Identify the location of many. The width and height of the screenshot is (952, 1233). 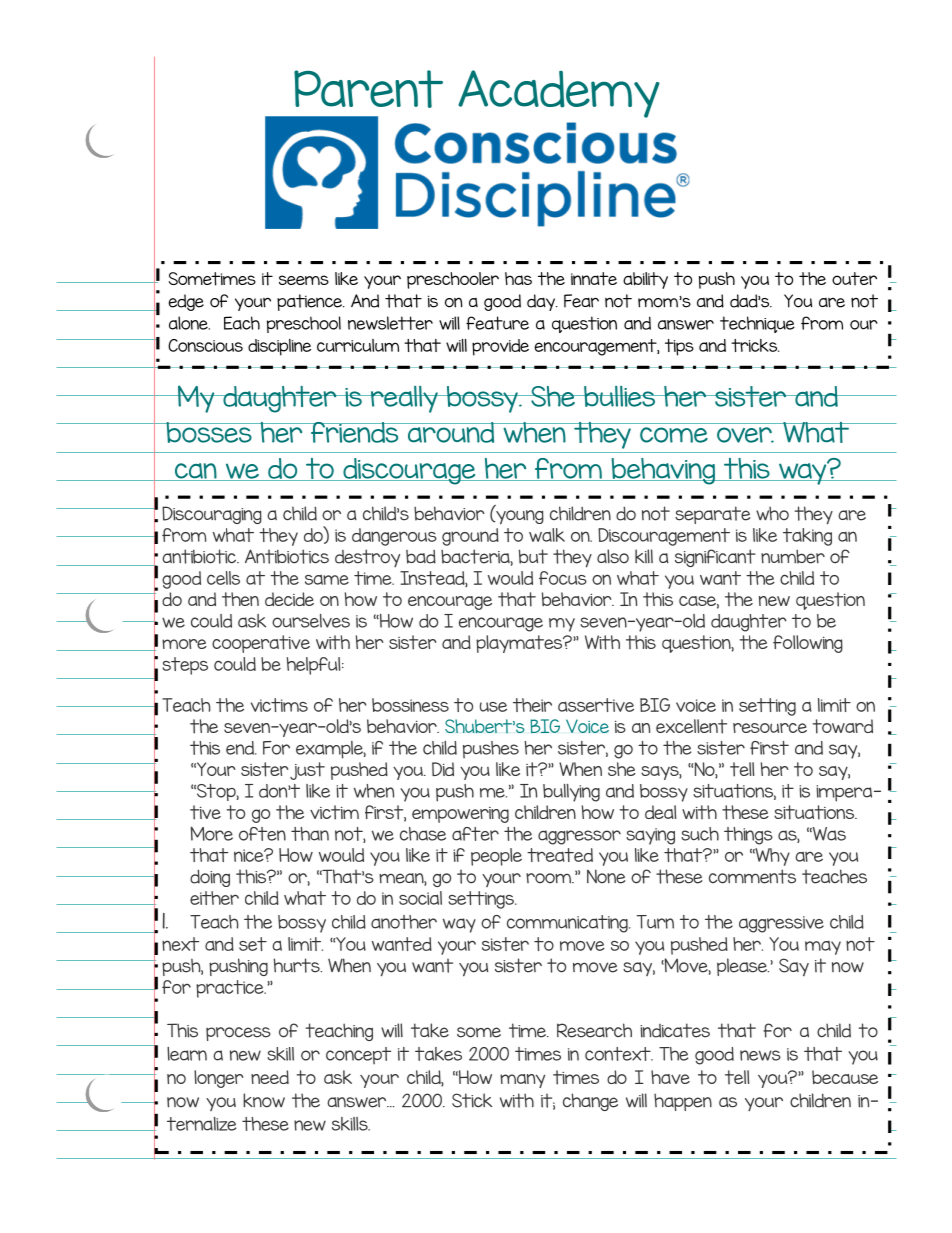
(522, 1081).
